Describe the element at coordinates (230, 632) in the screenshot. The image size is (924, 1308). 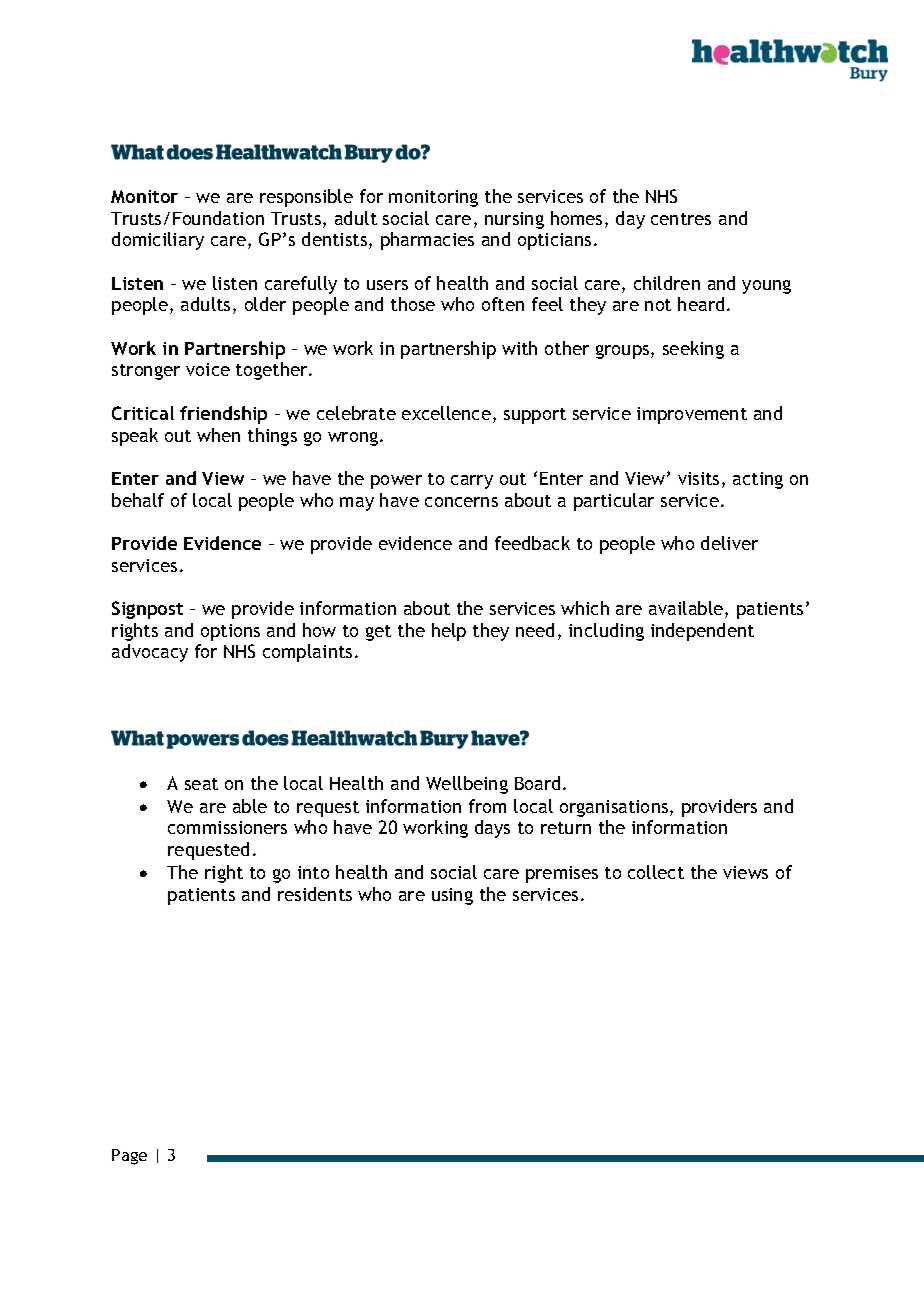
I see `options` at that location.
